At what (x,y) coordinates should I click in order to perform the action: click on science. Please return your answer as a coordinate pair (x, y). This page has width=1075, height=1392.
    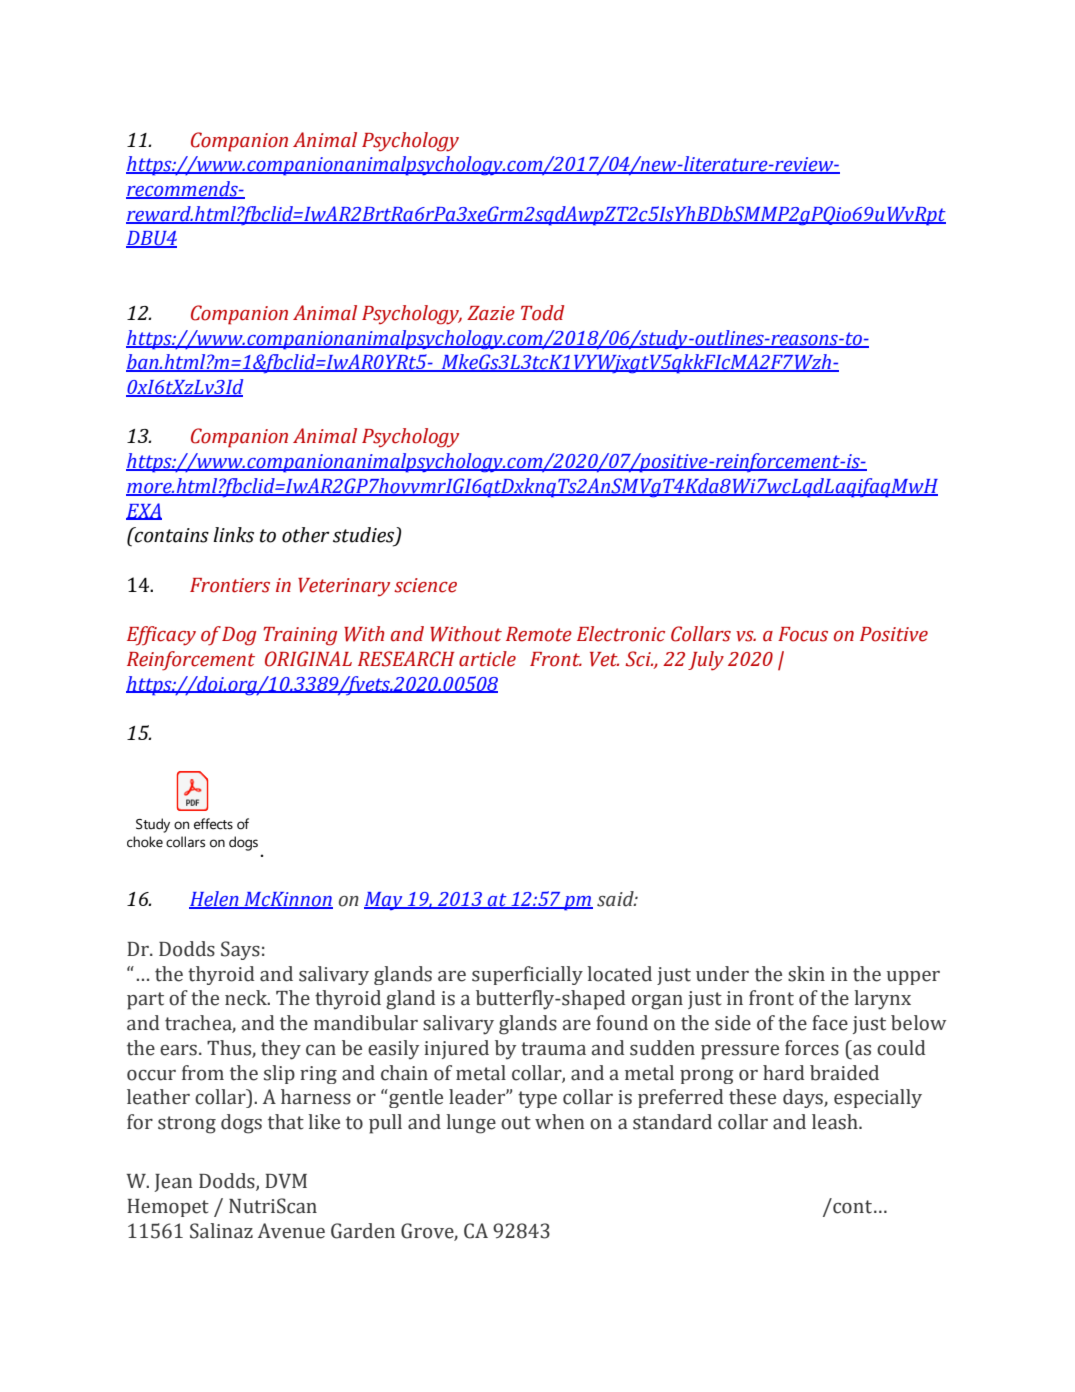
    Looking at the image, I should click on (425, 585).
